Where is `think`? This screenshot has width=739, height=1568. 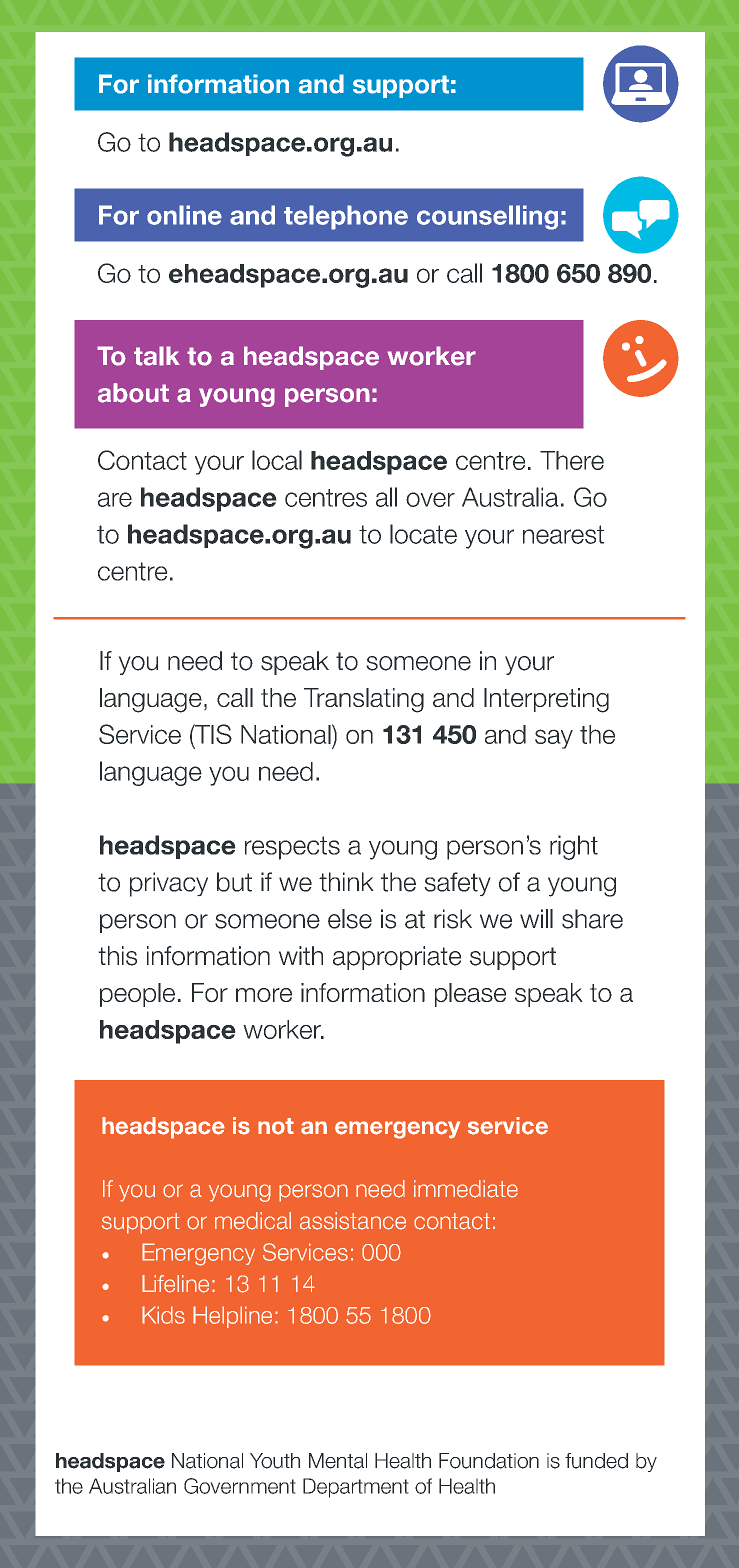
think is located at coordinates (346, 882).
